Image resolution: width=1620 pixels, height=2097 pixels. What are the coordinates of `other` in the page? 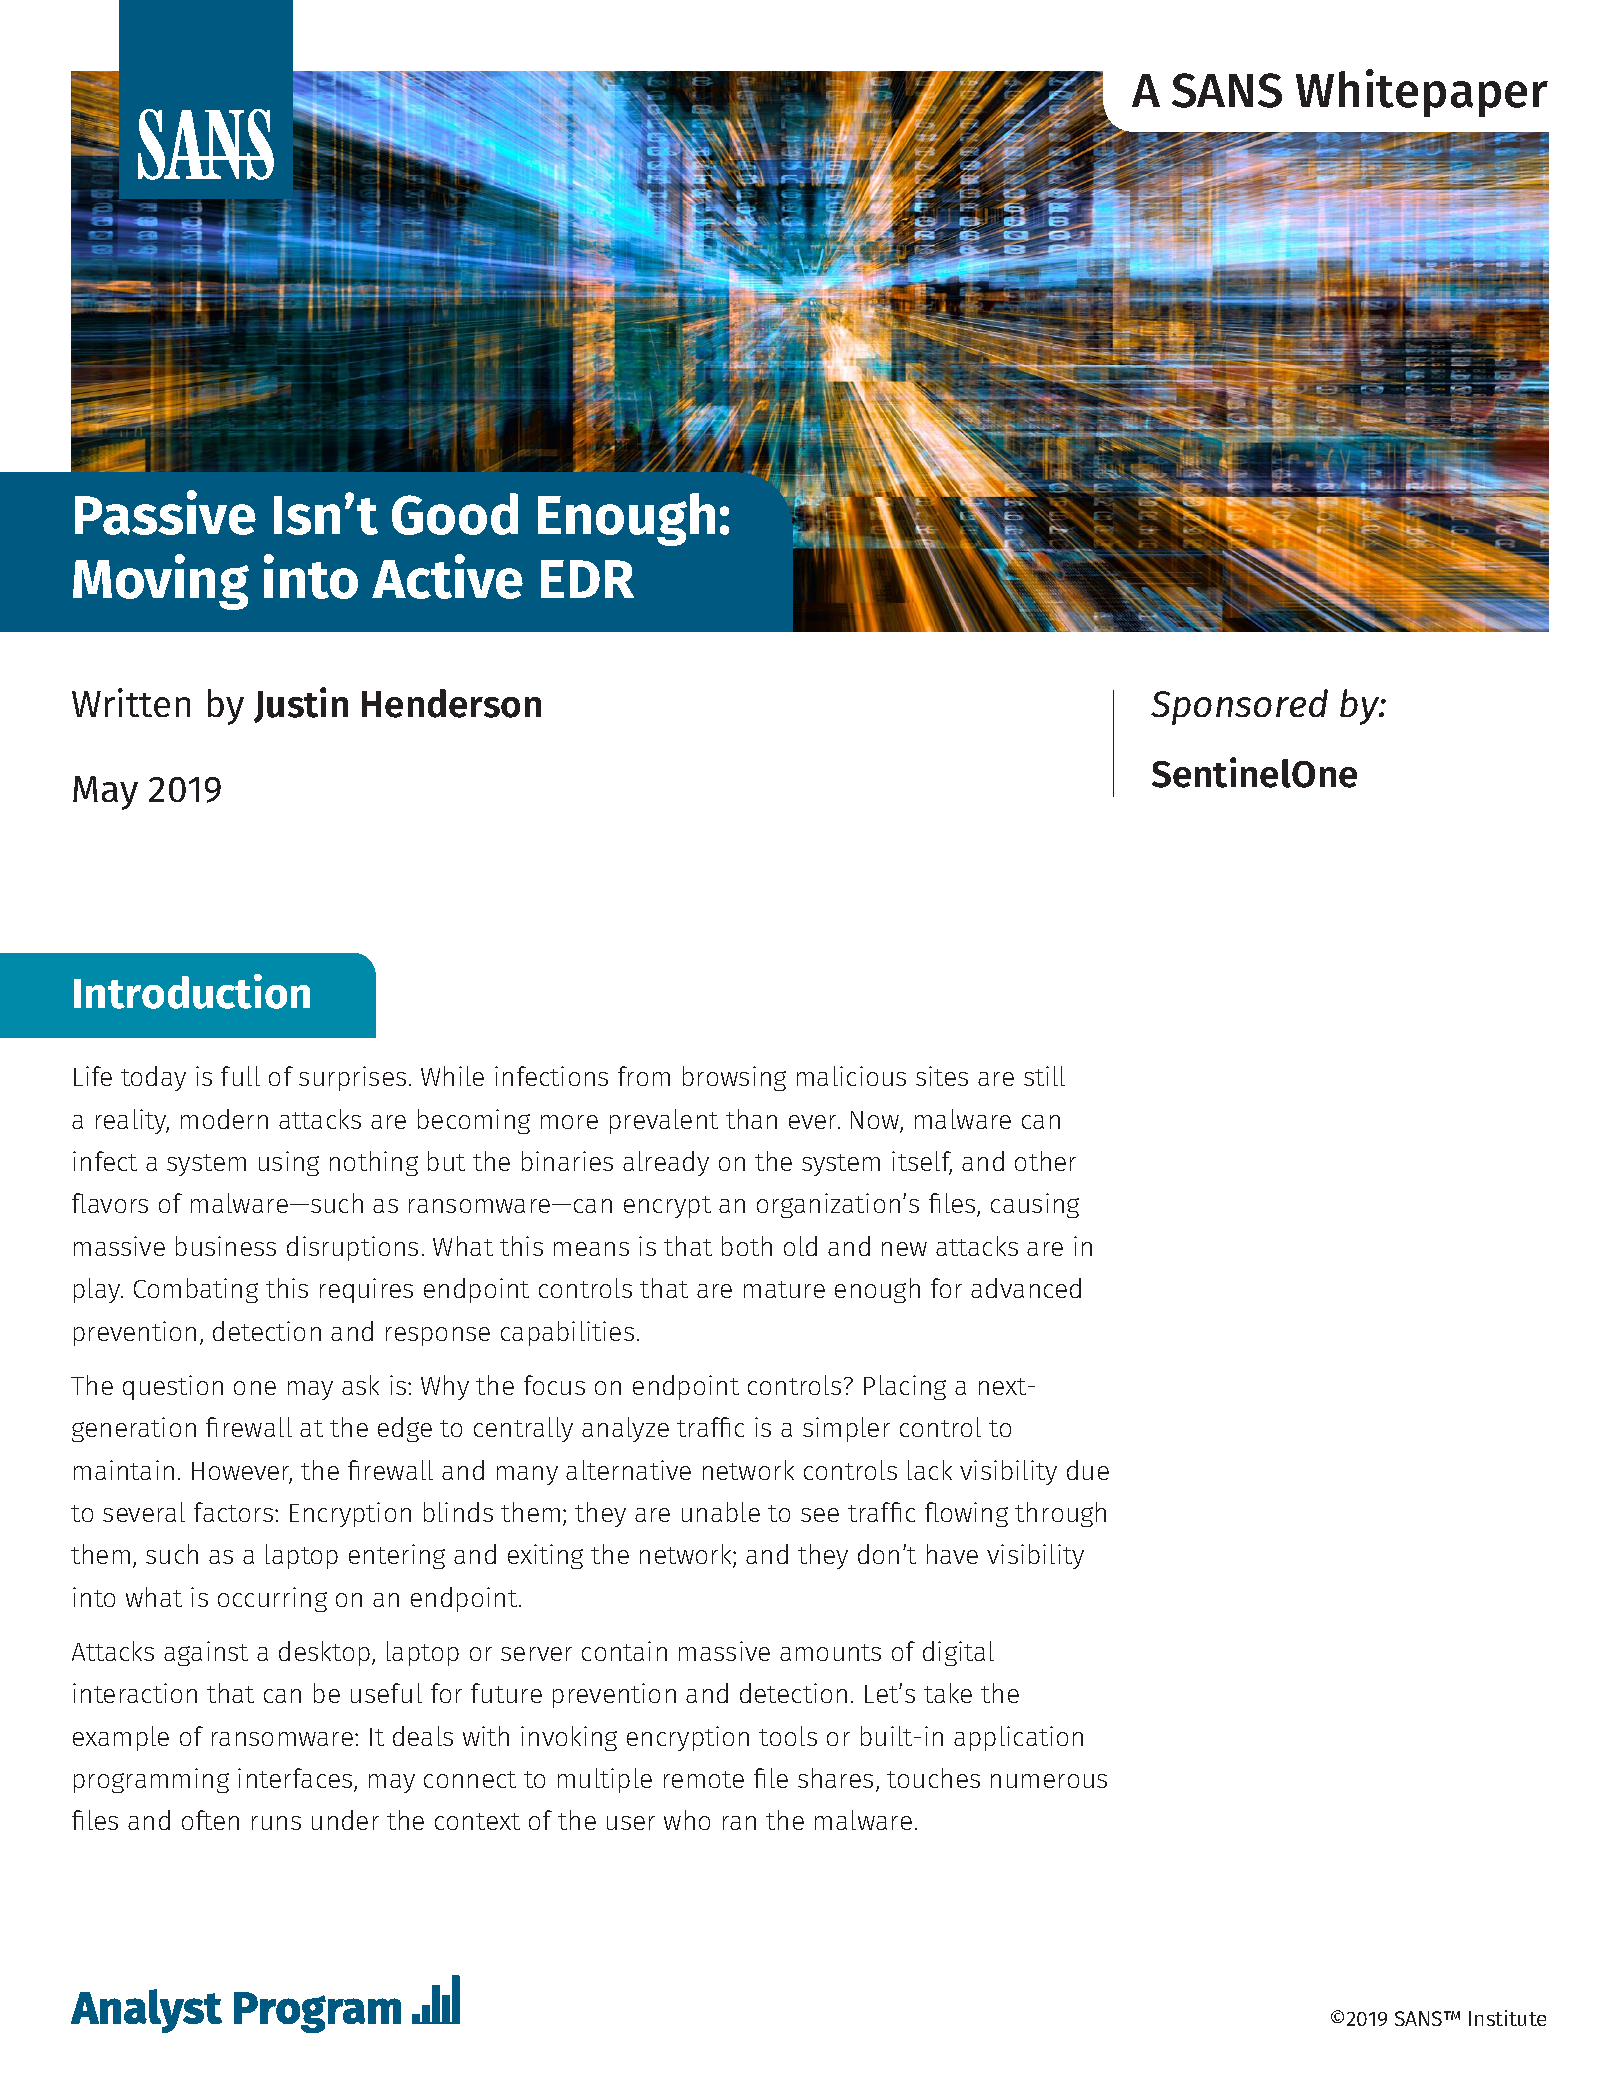 It's located at (1045, 1161).
